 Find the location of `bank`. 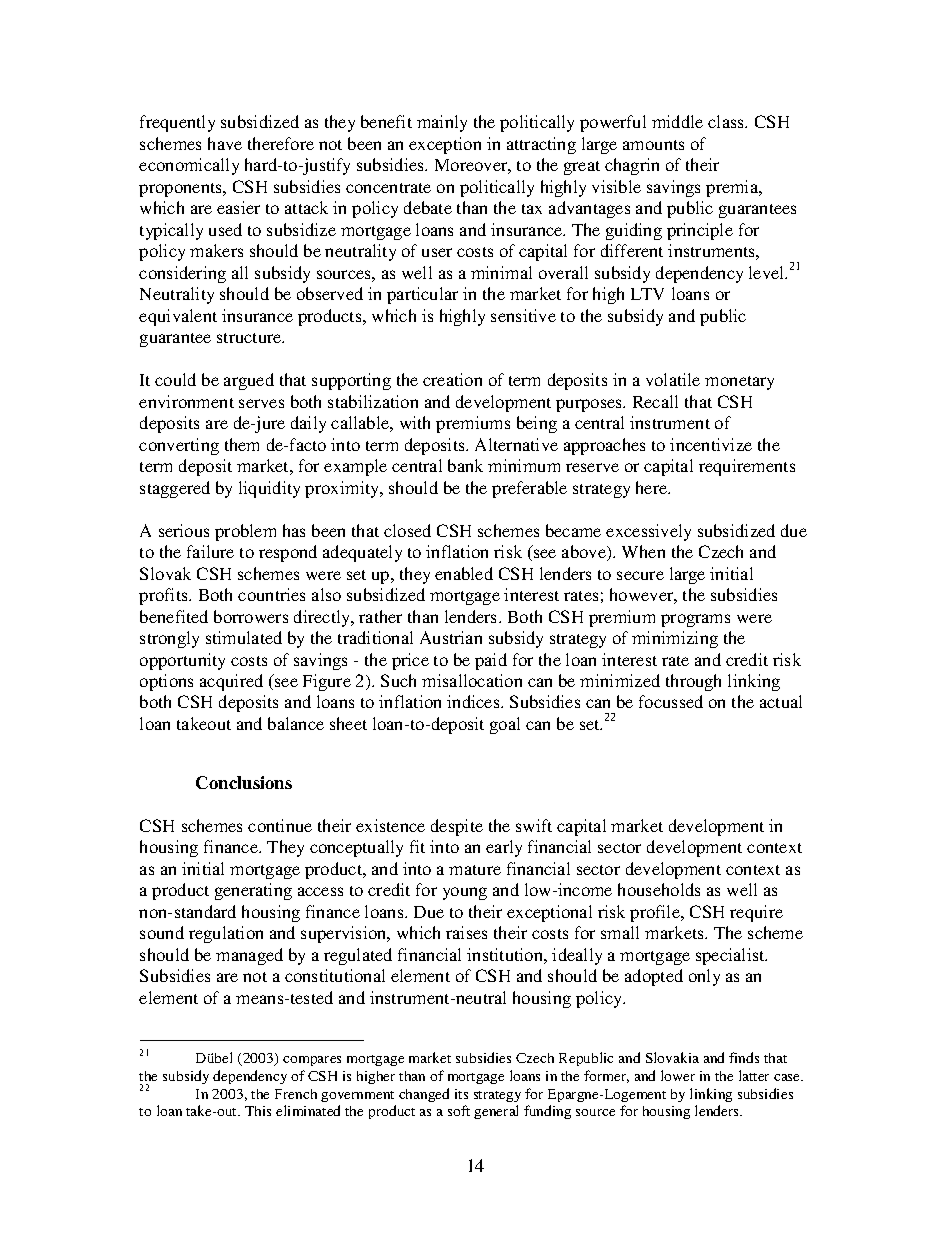

bank is located at coordinates (465, 465).
